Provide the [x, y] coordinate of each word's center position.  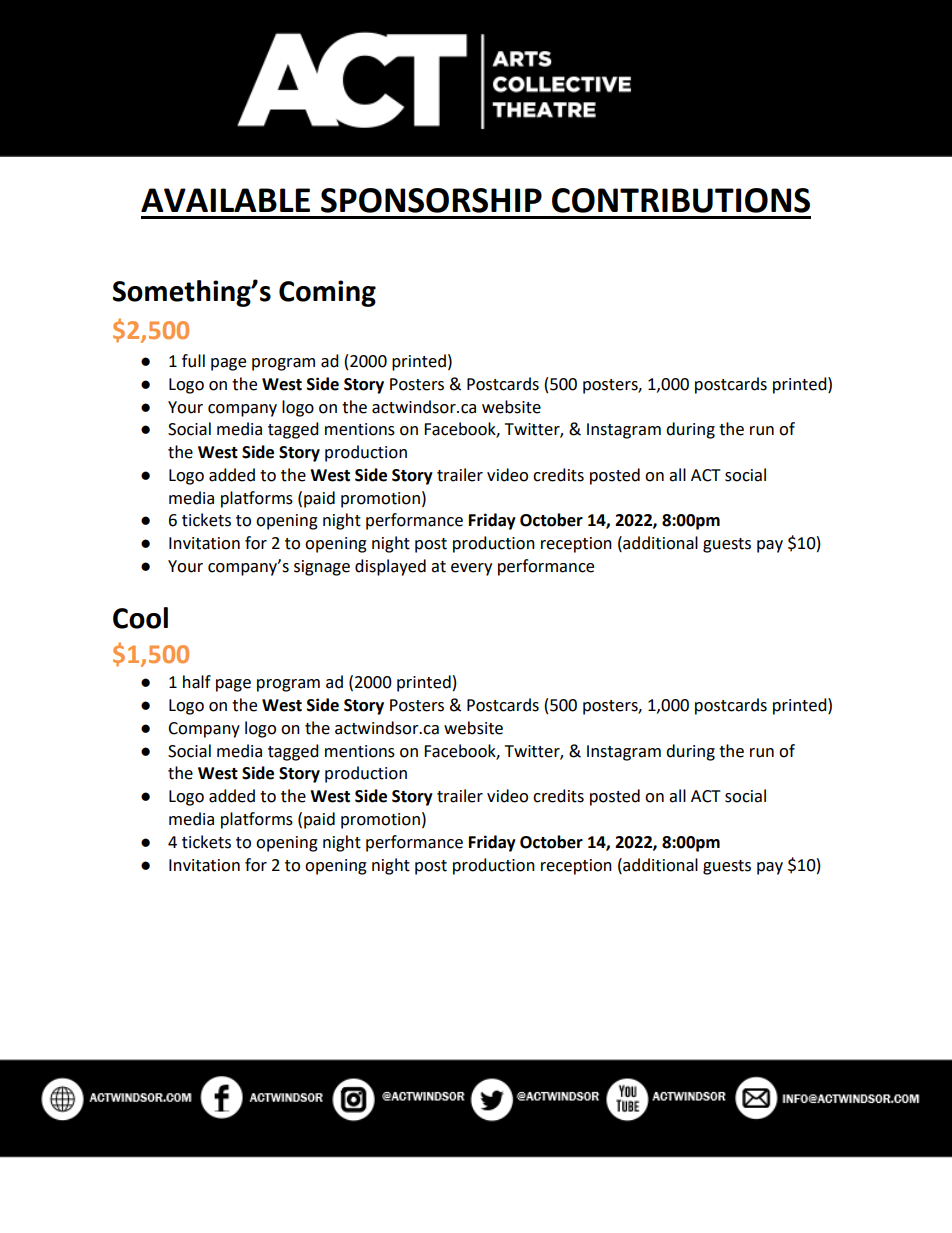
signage [322, 568]
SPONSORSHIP [431, 200]
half [197, 682]
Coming [327, 293]
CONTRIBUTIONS [681, 200]
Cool [140, 618]
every [471, 569]
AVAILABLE [225, 200]
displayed [390, 567]
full [193, 361]
